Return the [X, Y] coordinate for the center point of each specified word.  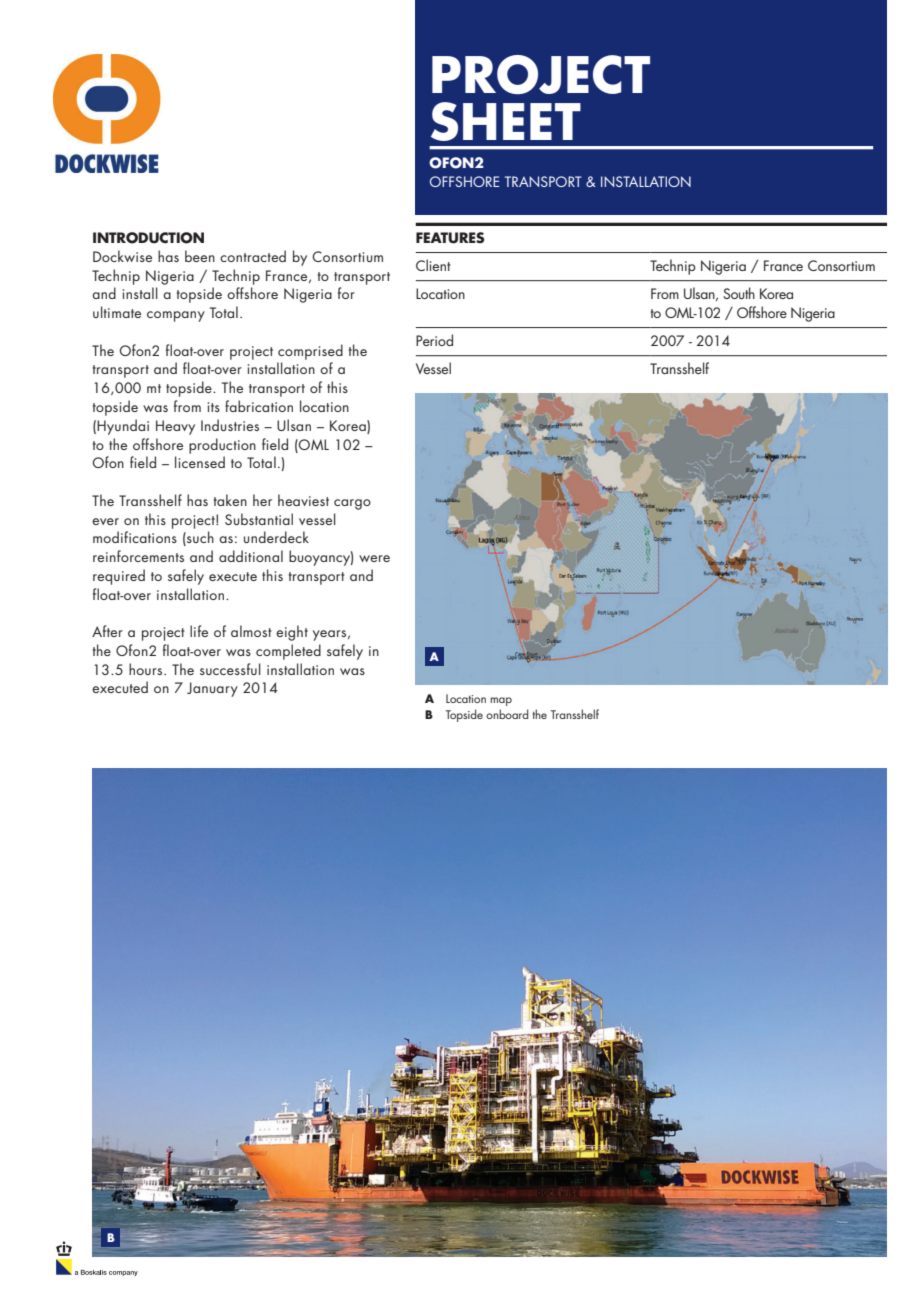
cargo [352, 504]
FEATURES [450, 238]
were [374, 558]
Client [433, 265]
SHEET [506, 121]
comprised [310, 352]
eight [292, 633]
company [176, 316]
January [212, 689]
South [739, 293]
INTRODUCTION [148, 238]
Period [434, 340]
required [119, 577]
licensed [200, 462]
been [200, 256]
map [501, 701]
